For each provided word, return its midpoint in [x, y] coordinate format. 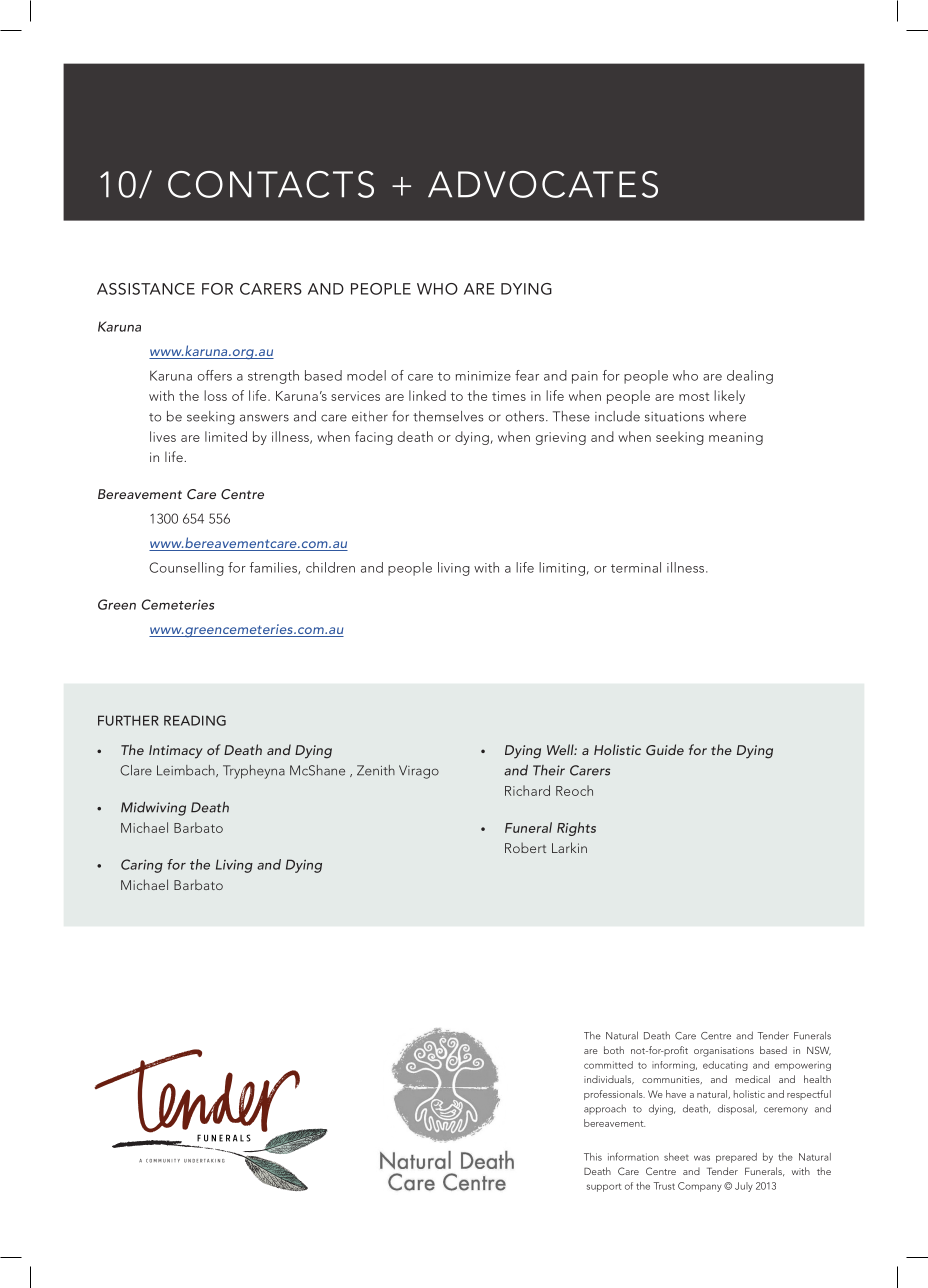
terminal [636, 567]
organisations [724, 1052]
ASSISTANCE [146, 289]
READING [195, 720]
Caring [142, 866]
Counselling [186, 569]
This [593, 1157]
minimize [483, 376]
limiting [562, 569]
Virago [419, 772]
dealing [750, 377]
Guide [665, 749]
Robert [525, 848]
